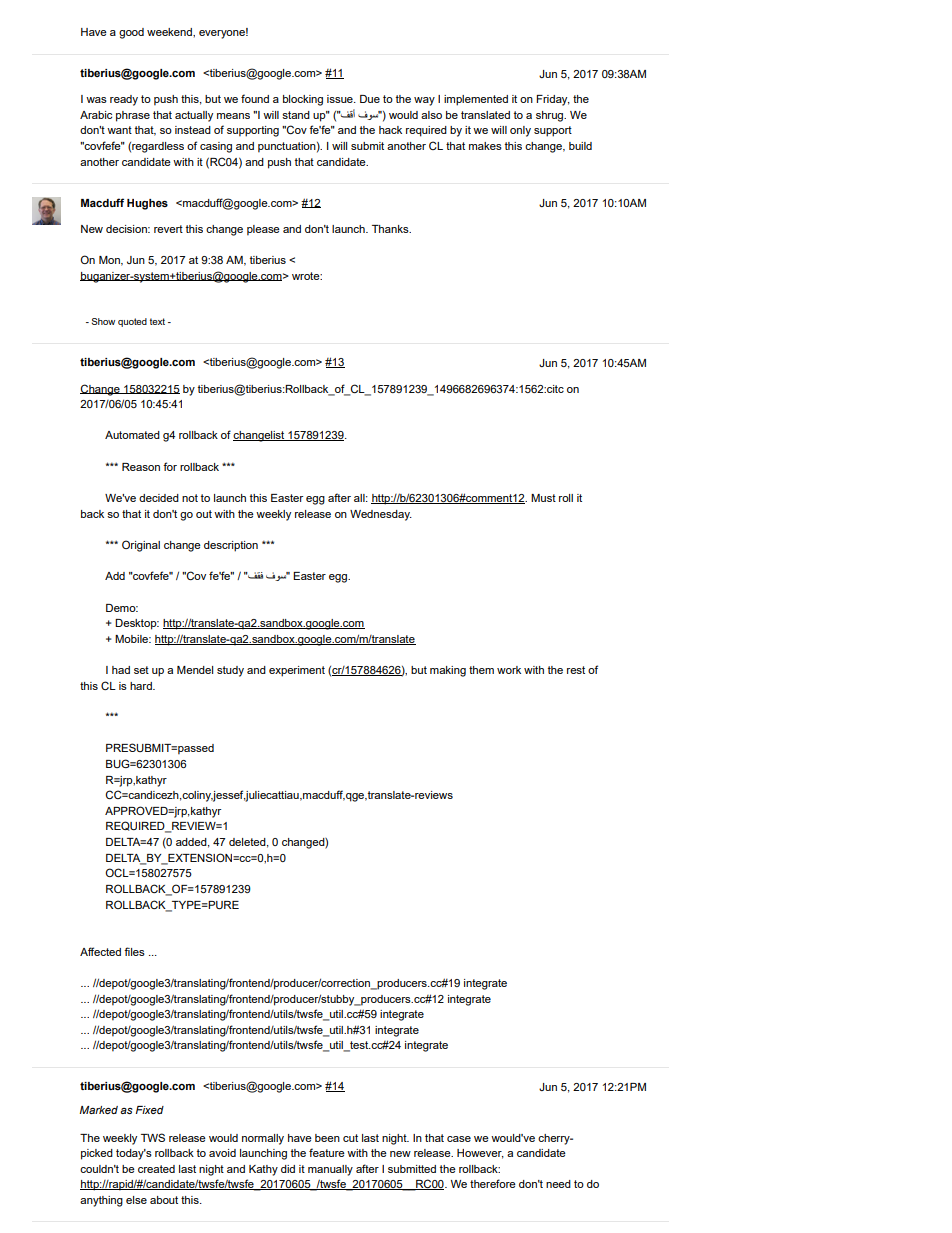  Describe the element at coordinates (330, 1170) in the screenshot. I see `manually` at that location.
